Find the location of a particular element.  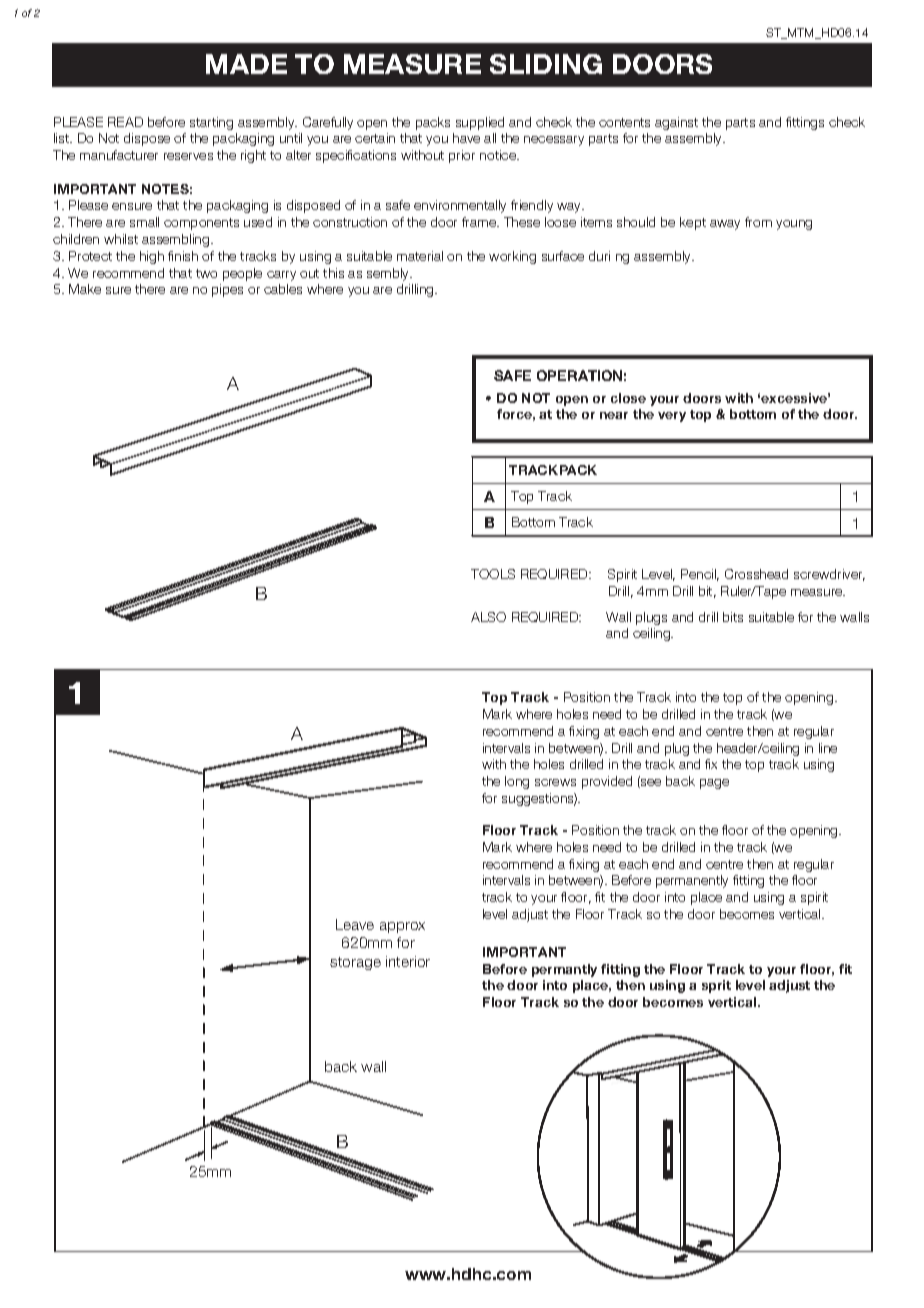

READ is located at coordinates (125, 122).
